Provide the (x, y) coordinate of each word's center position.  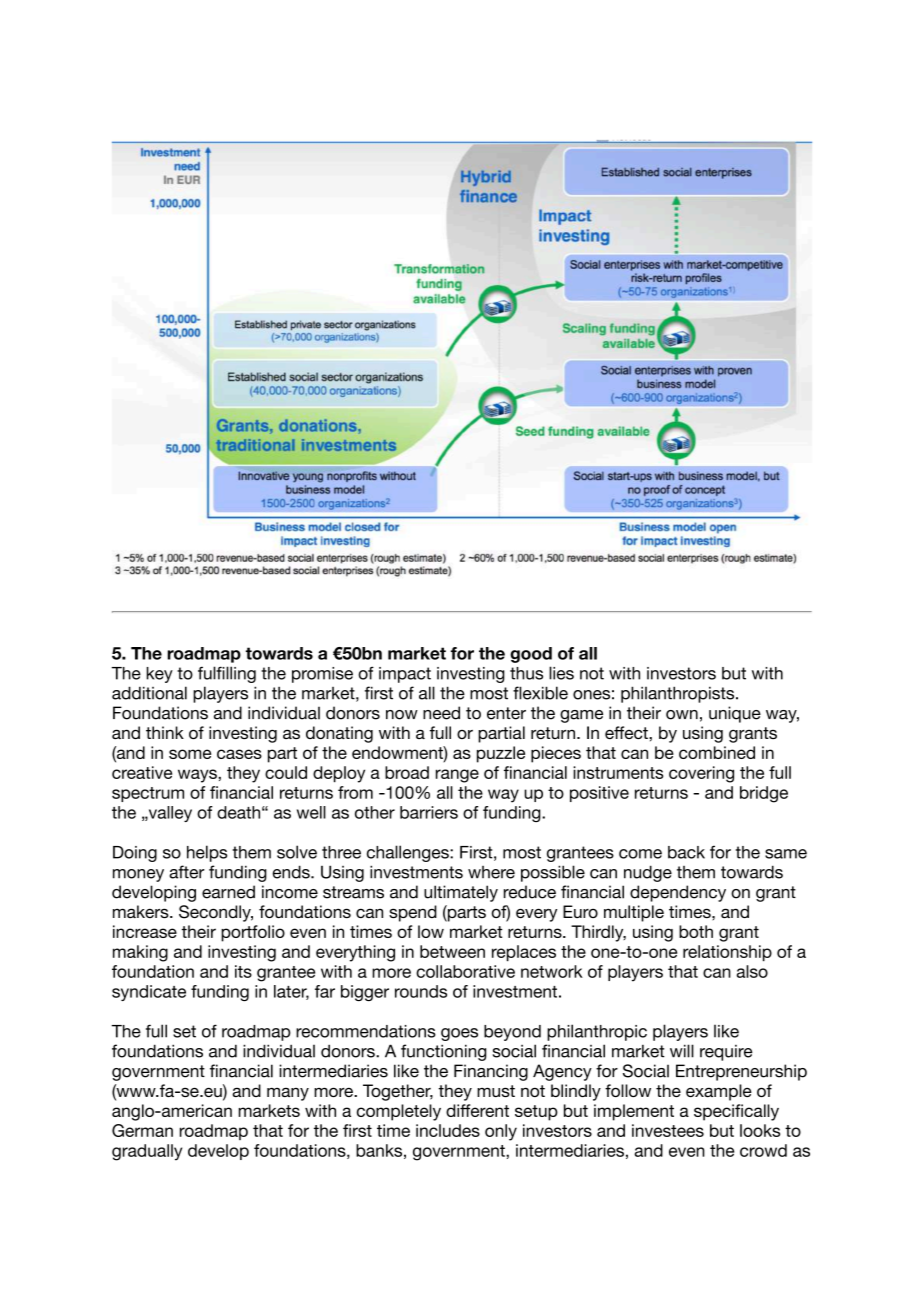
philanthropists (679, 694)
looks (760, 1130)
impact (405, 675)
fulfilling (227, 674)
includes (448, 1130)
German (142, 1130)
